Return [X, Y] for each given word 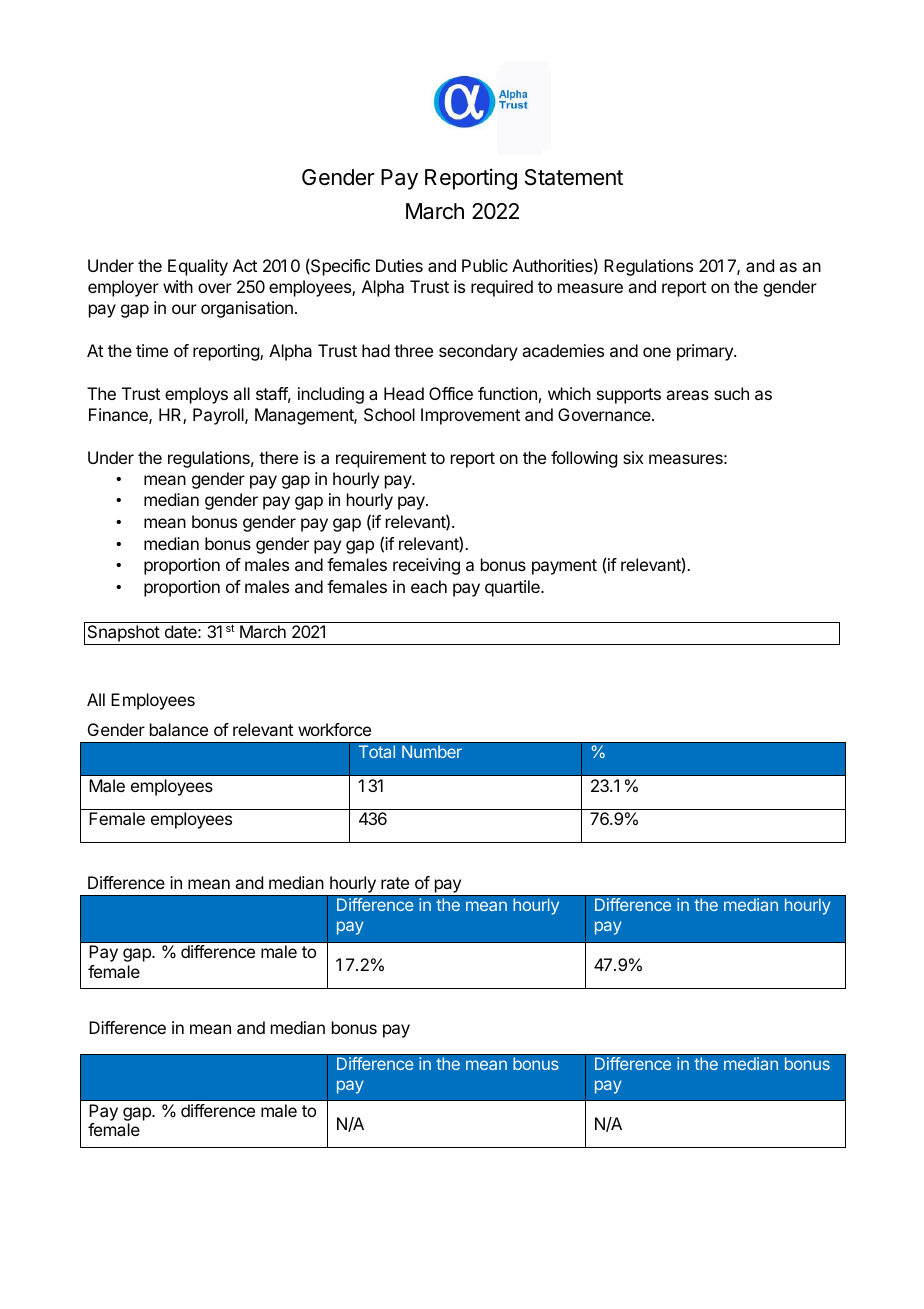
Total [377, 751]
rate [395, 883]
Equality [198, 267]
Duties [399, 265]
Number [432, 751]
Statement [574, 177]
